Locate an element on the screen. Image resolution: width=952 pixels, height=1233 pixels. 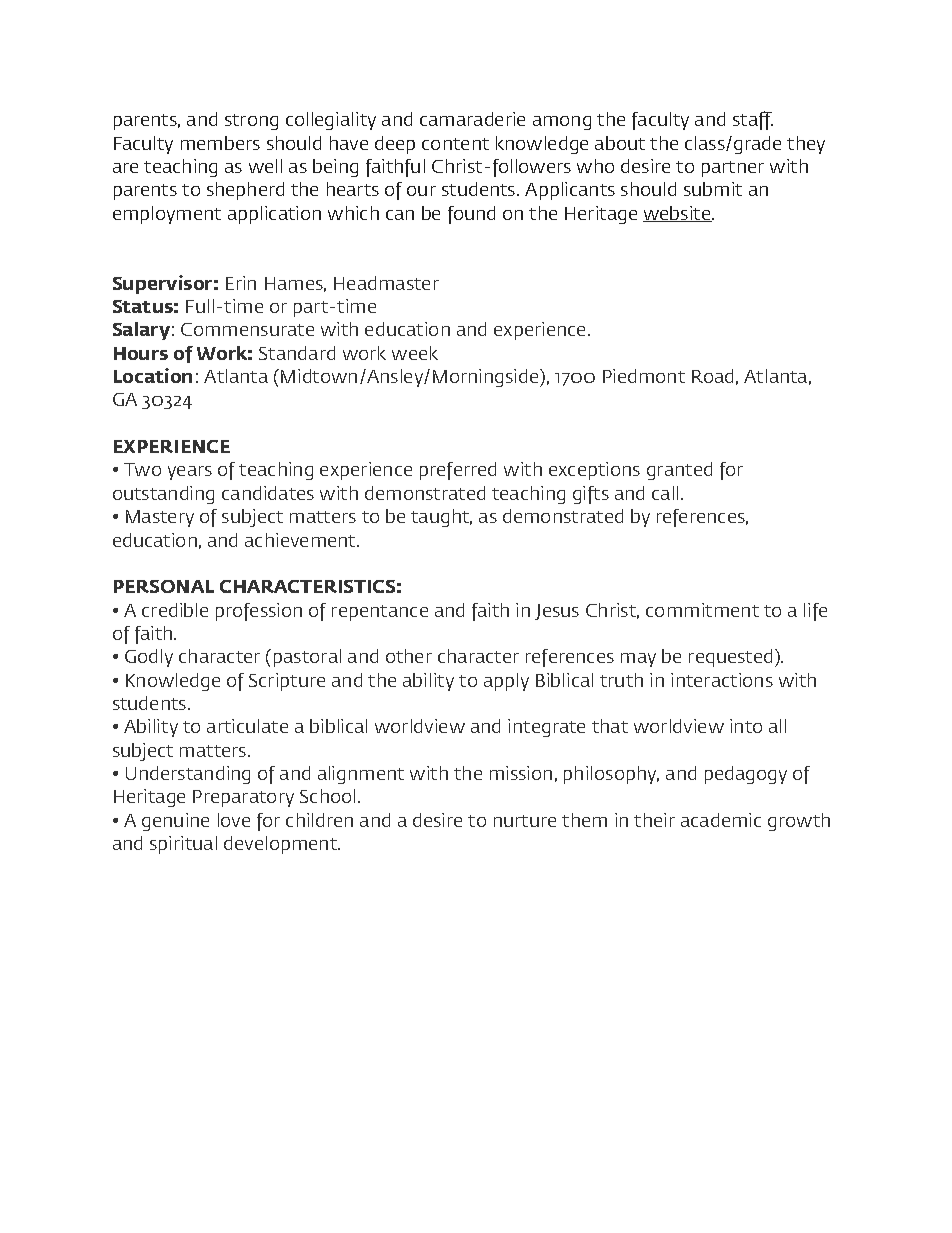
apply is located at coordinates (506, 682).
